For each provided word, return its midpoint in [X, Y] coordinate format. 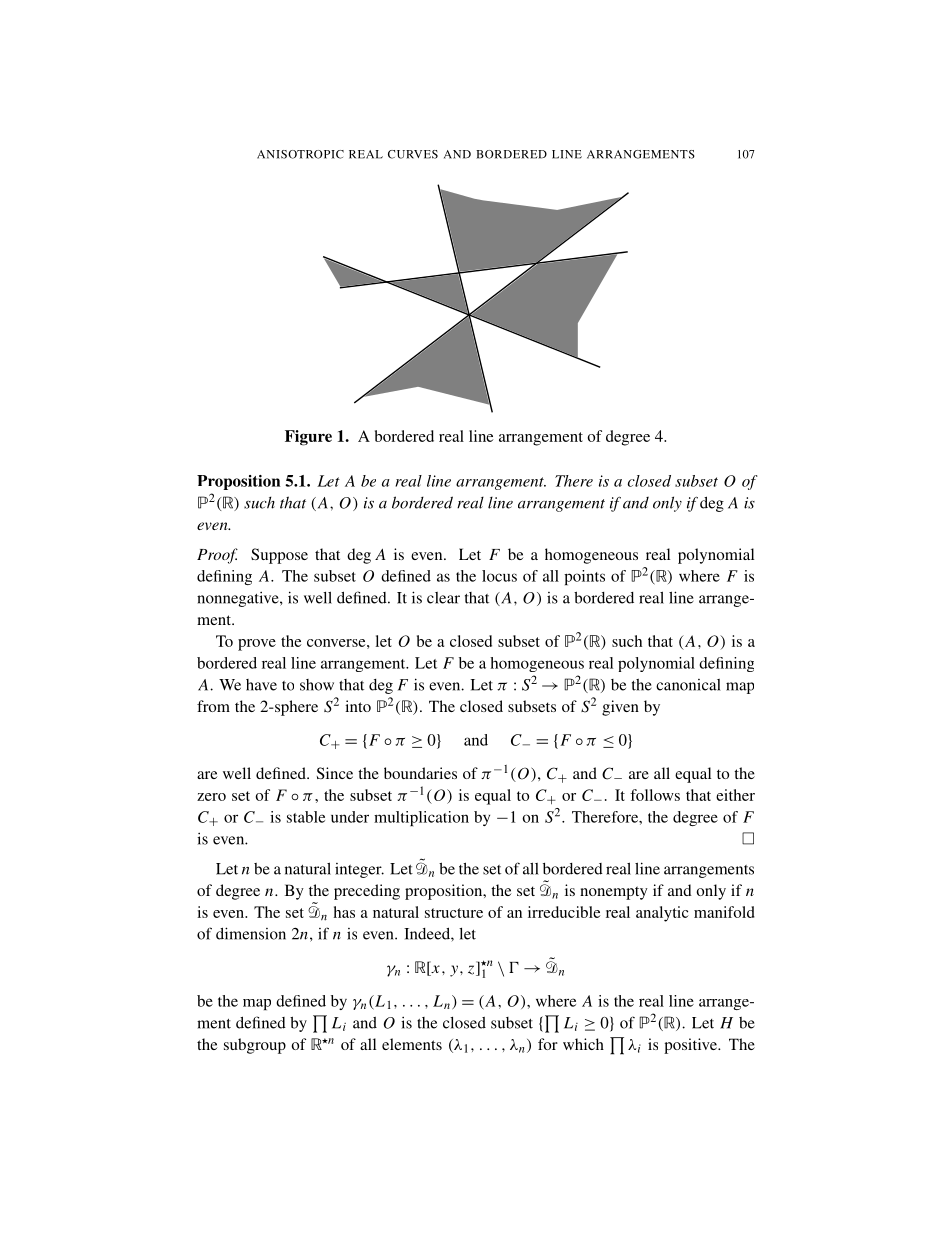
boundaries [420, 773]
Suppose [279, 556]
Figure [308, 438]
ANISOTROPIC [300, 154]
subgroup [255, 1046]
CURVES [413, 154]
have [261, 685]
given [620, 708]
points [584, 577]
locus [499, 576]
